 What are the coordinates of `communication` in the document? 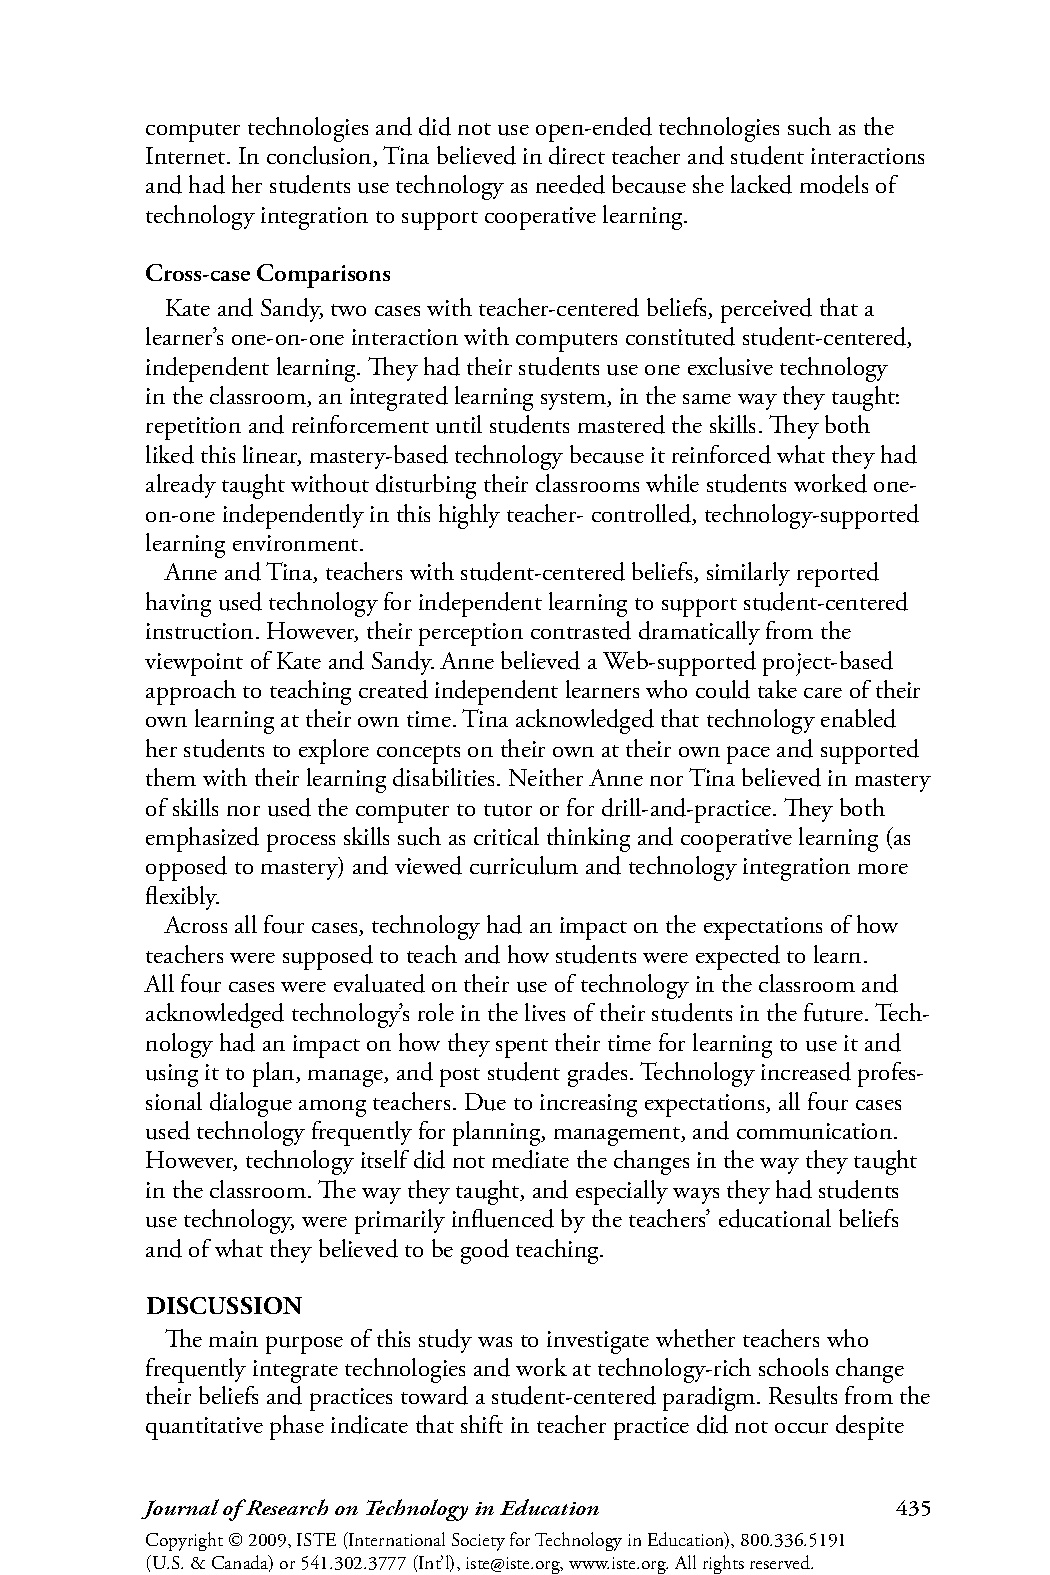 It's located at (816, 1131).
